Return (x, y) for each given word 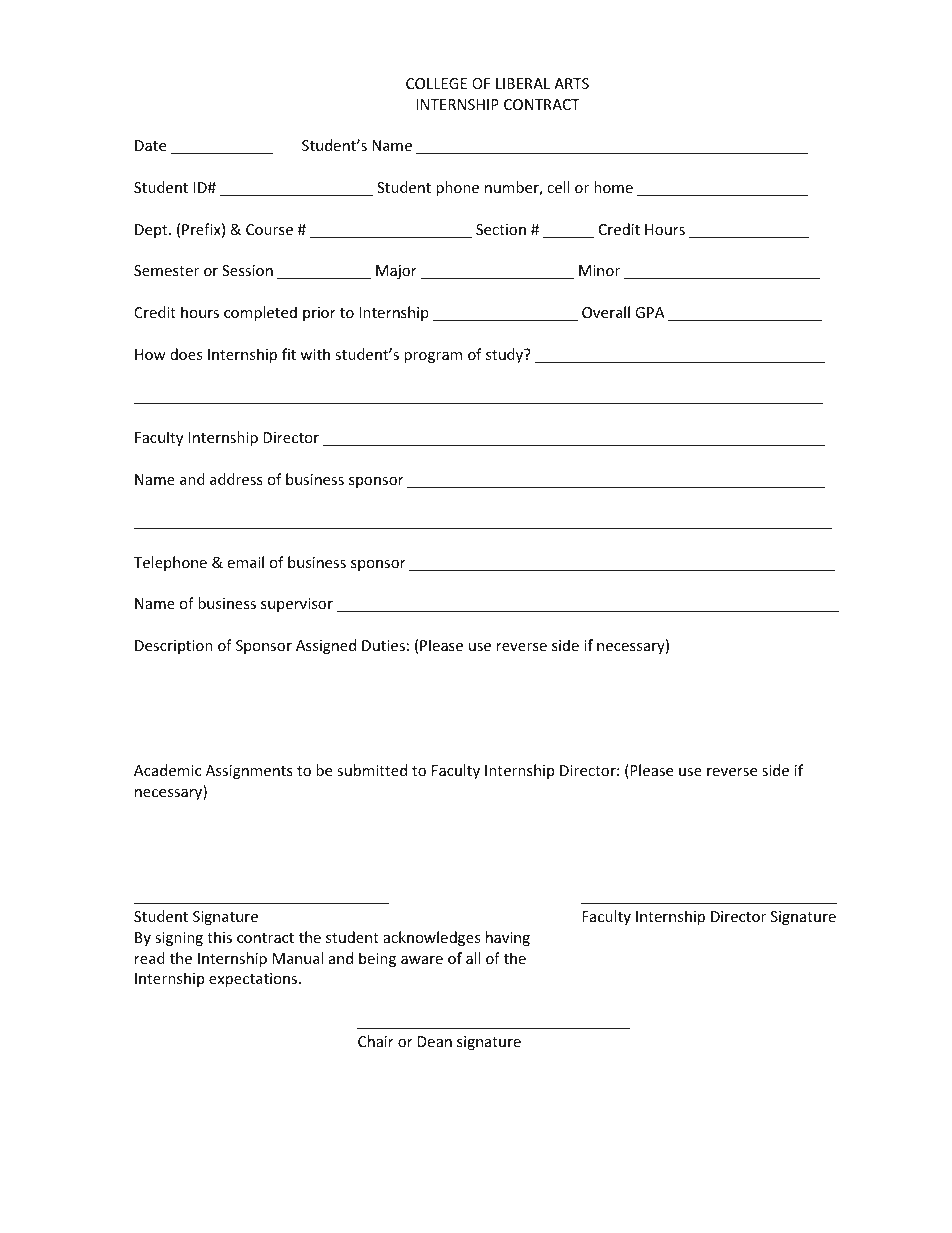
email (245, 562)
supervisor (297, 605)
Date (150, 145)
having (508, 938)
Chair (376, 1041)
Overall (606, 312)
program (433, 357)
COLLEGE (436, 83)
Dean (435, 1041)
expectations (254, 980)
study (506, 355)
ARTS (571, 83)
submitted (372, 770)
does (186, 354)
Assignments (249, 772)
